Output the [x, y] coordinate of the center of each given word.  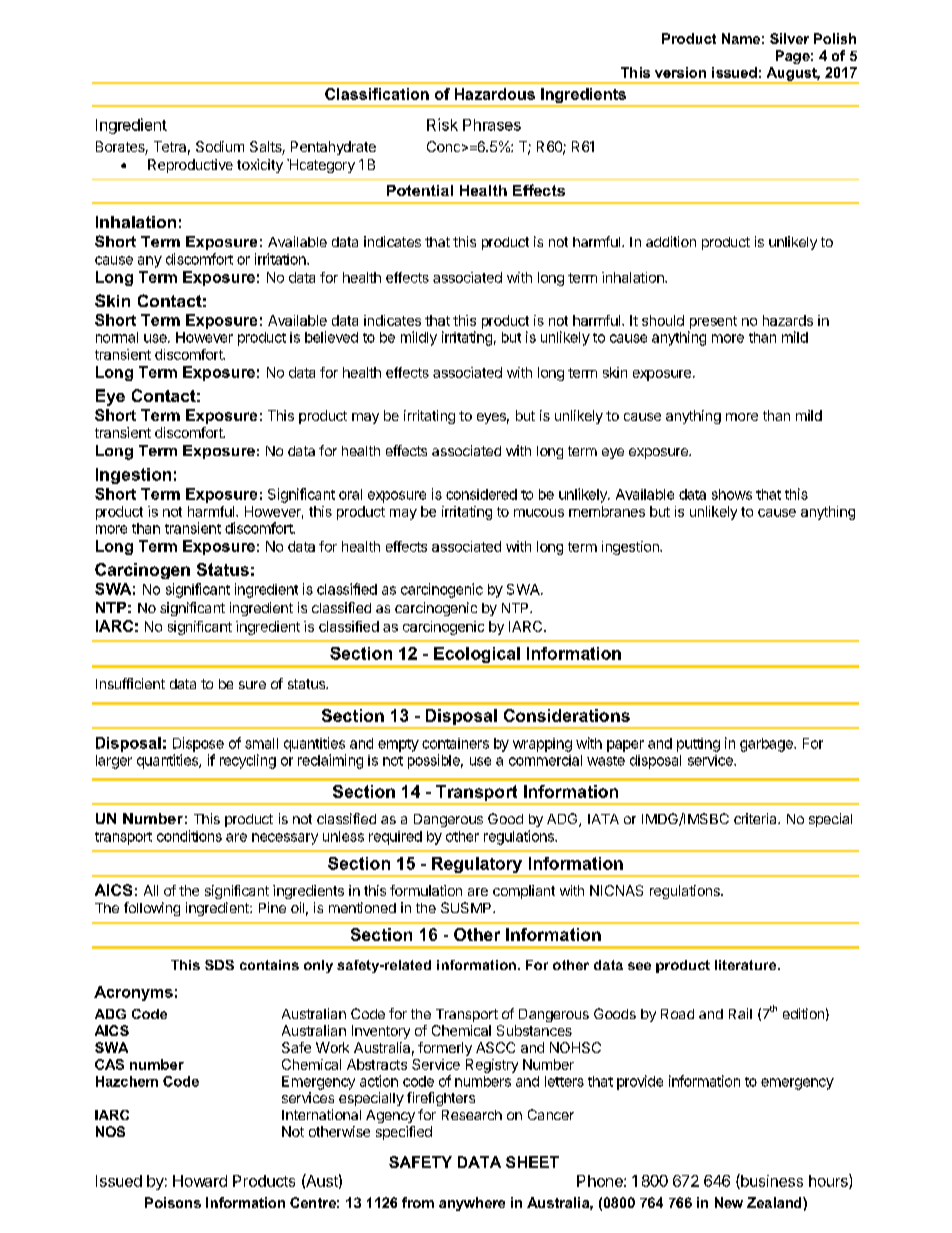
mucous [539, 513]
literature [747, 965]
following [152, 909]
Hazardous [495, 94]
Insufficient [130, 683]
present [713, 322]
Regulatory [477, 866]
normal [117, 337]
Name [741, 38]
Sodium [220, 146]
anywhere [472, 1204]
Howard [200, 1181]
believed [331, 337]
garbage [767, 745]
